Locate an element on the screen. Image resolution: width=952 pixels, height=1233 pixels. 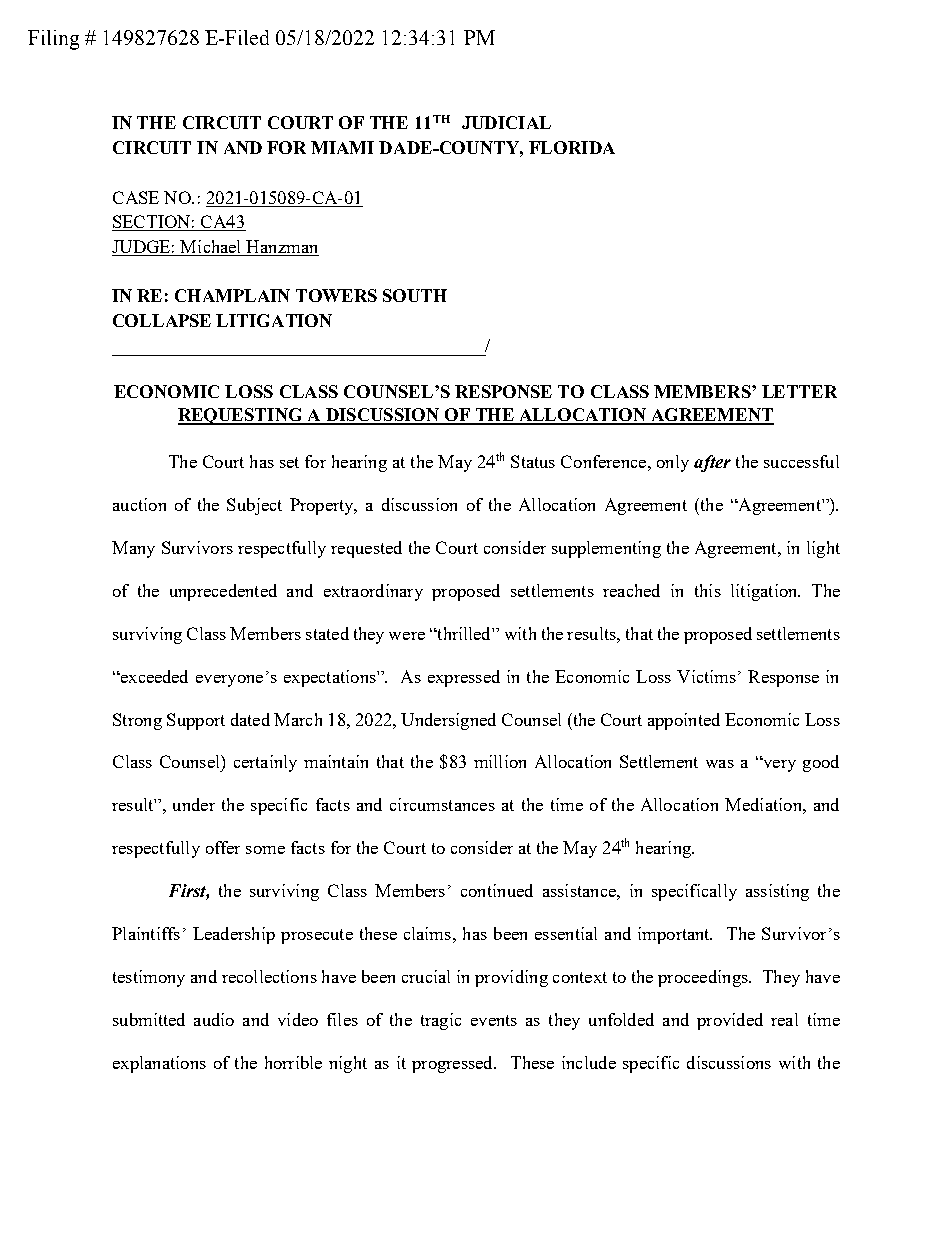
circumstances is located at coordinates (442, 804).
